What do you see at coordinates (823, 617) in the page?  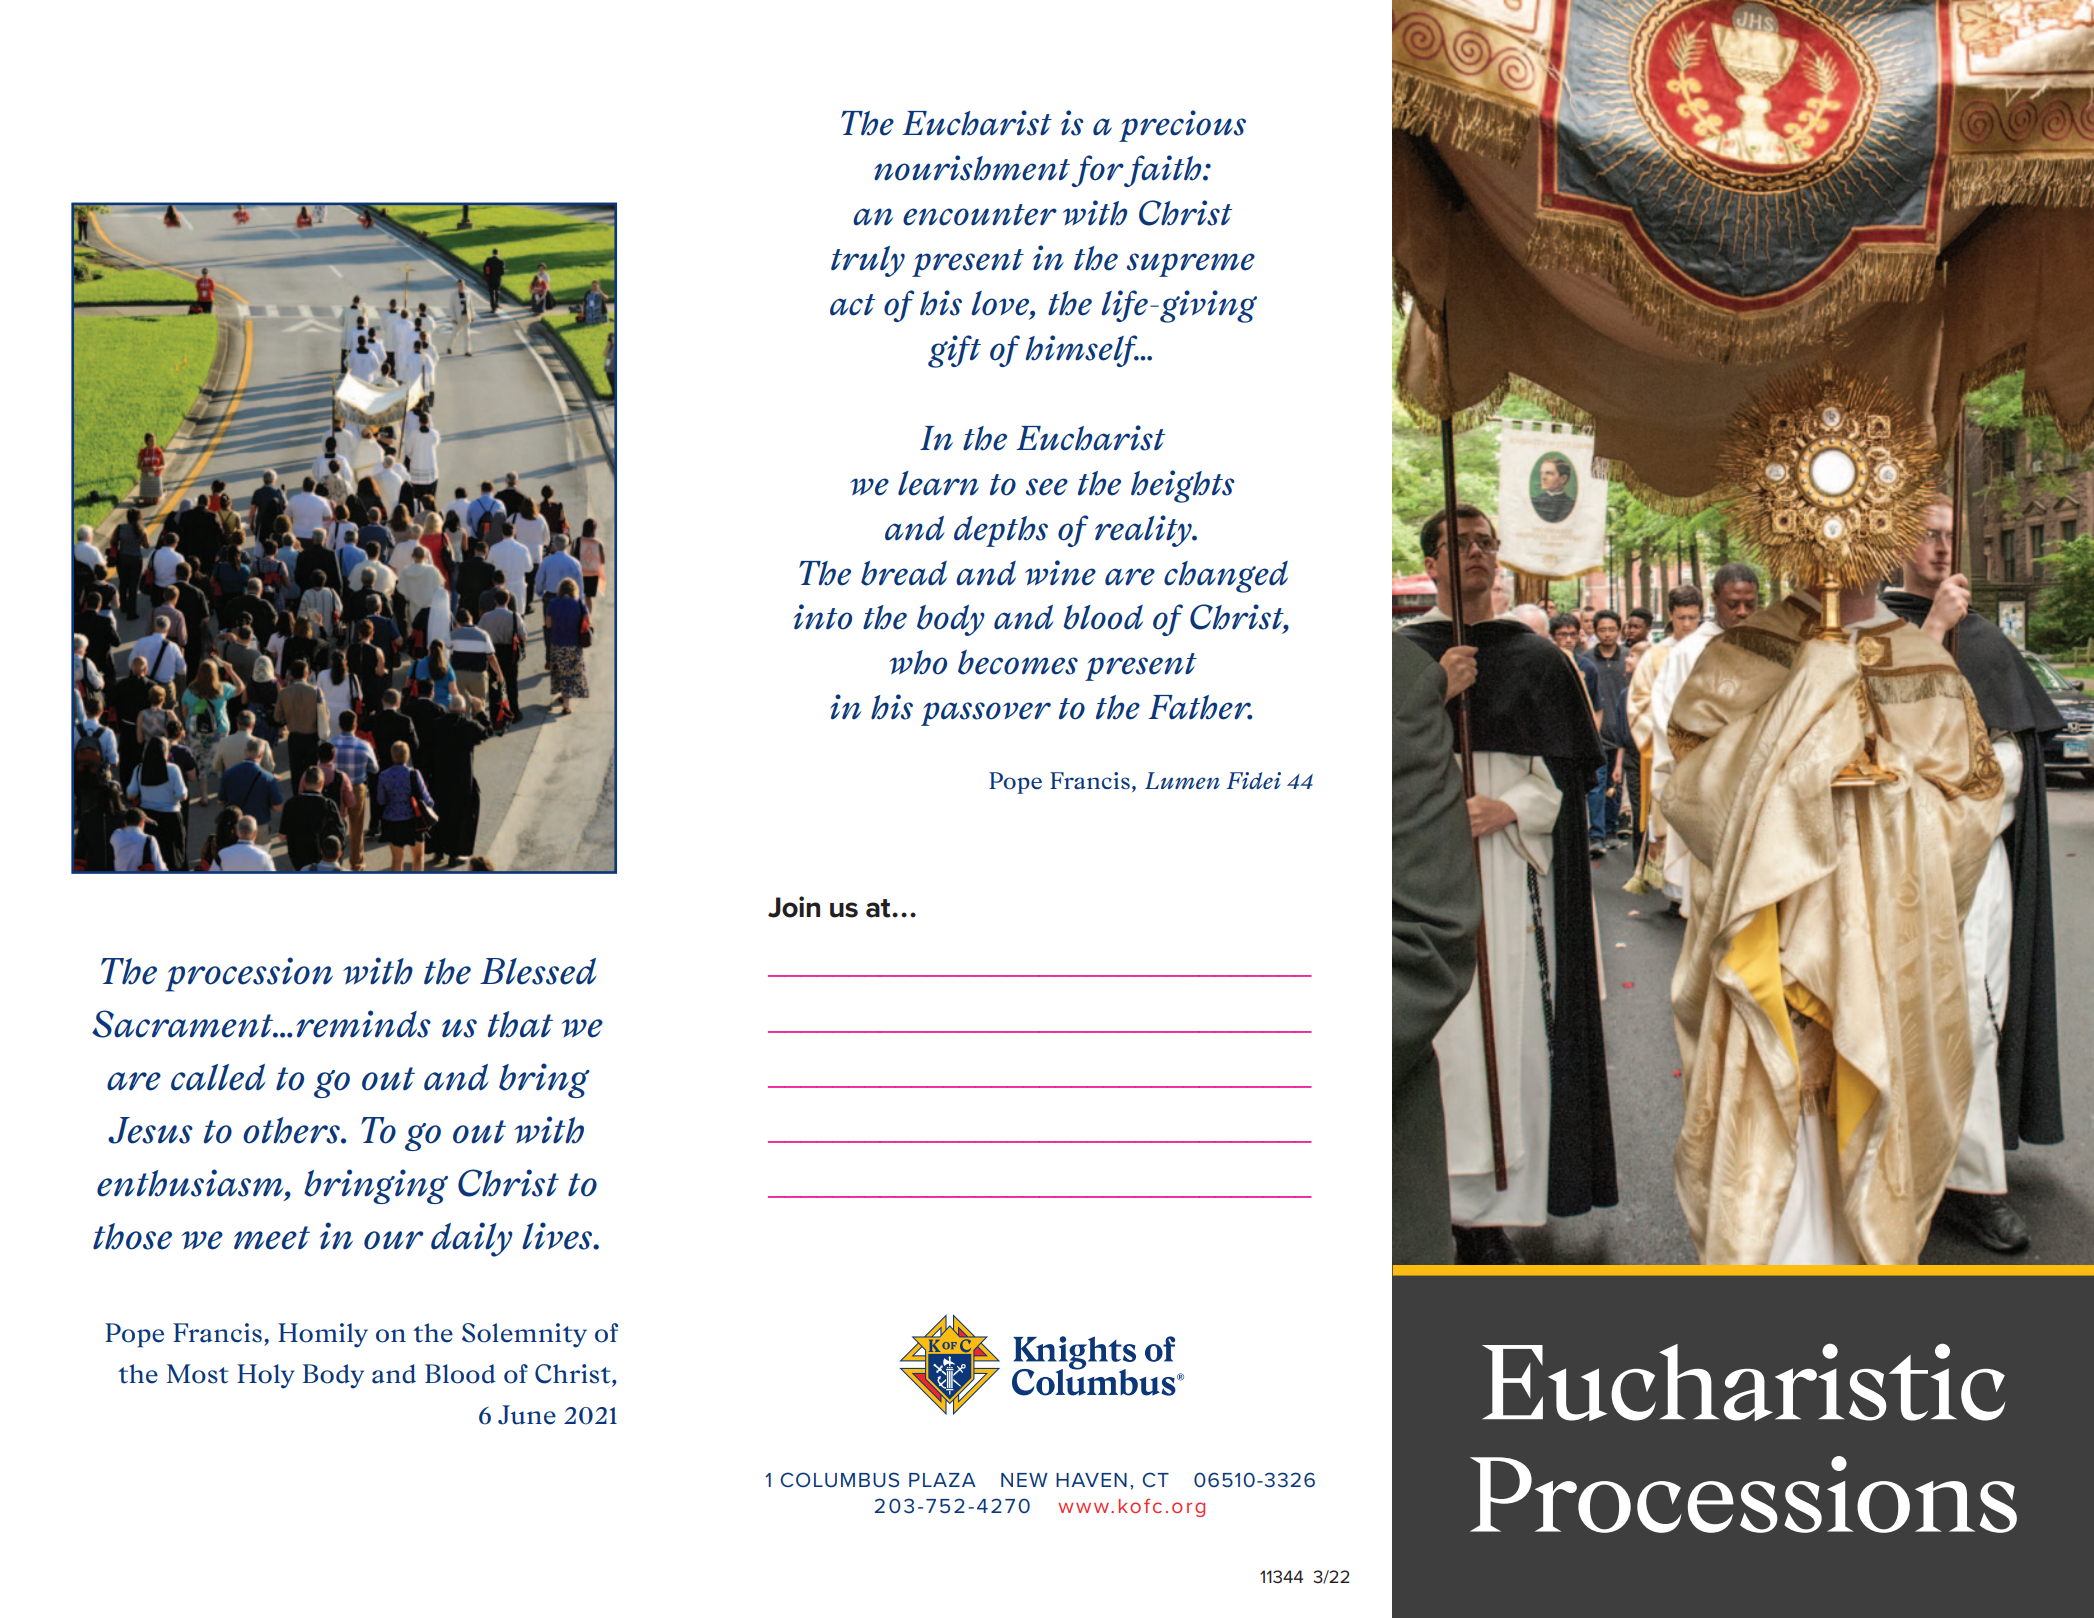 I see `into` at bounding box center [823, 617].
